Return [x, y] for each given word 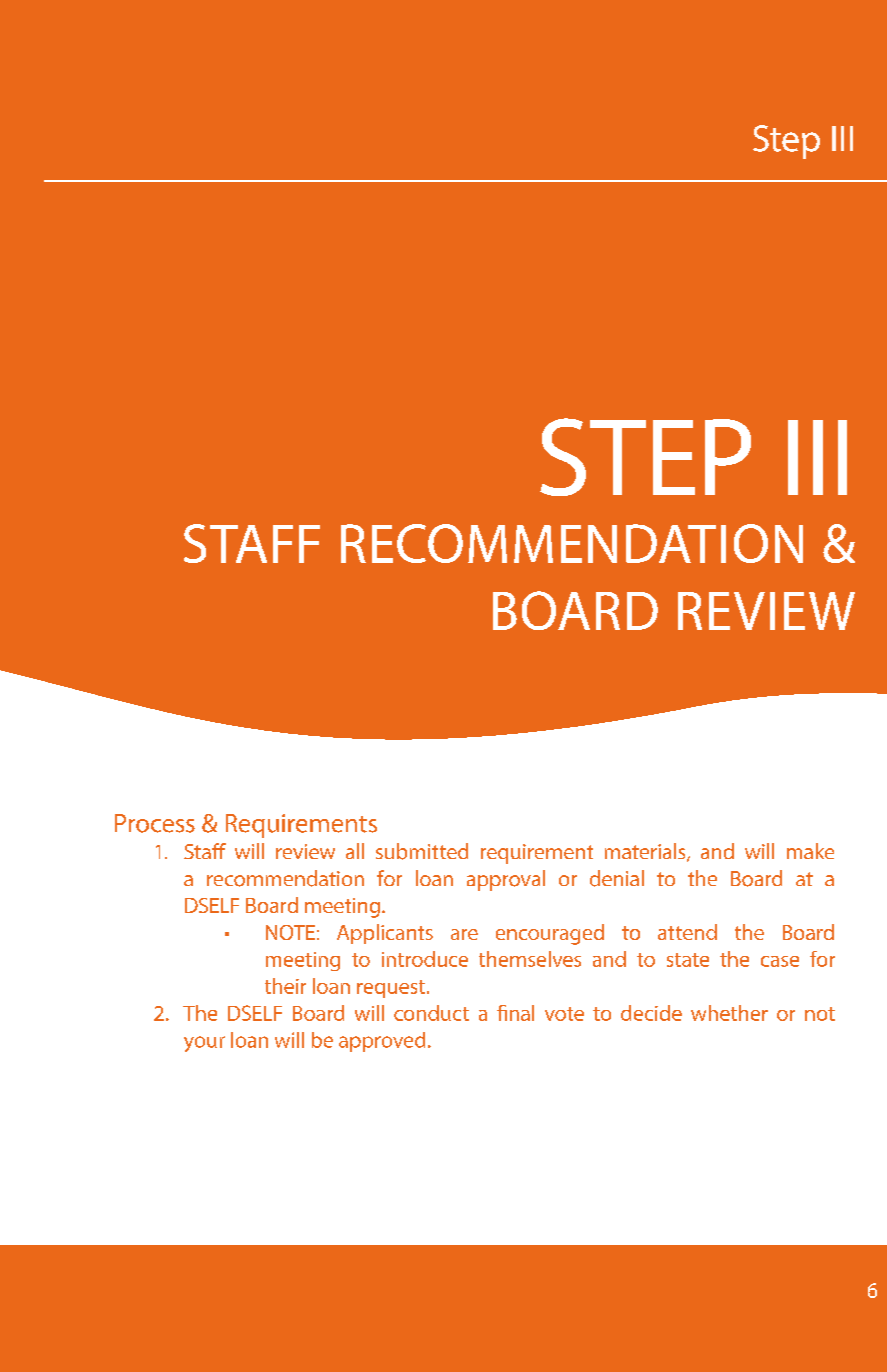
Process [155, 823]
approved [382, 1042]
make [810, 851]
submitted [422, 851]
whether [729, 1013]
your [204, 1044]
